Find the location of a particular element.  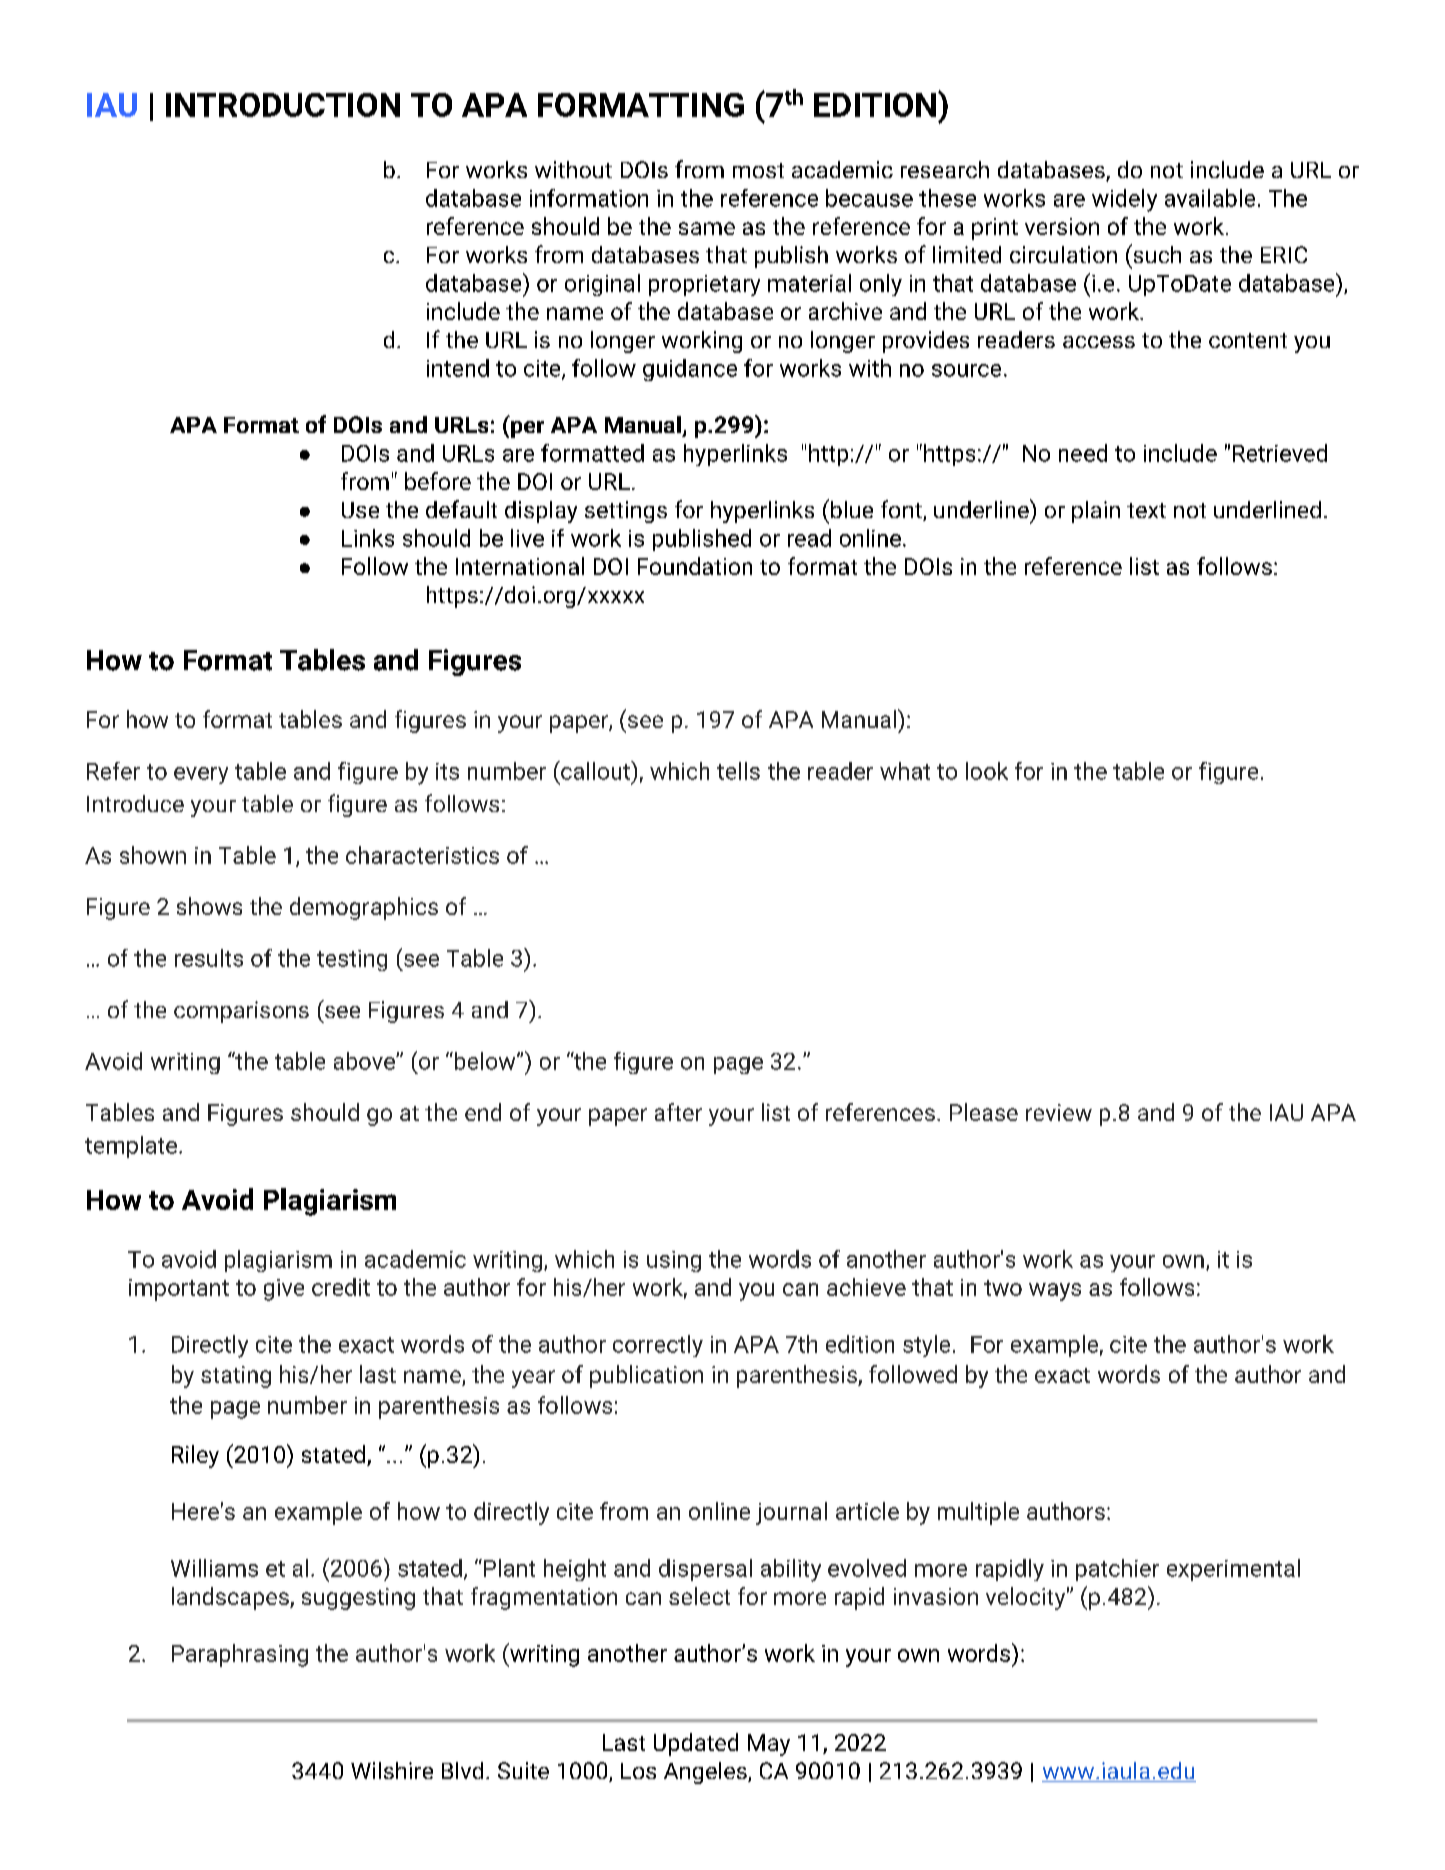

text is located at coordinates (1146, 510).
